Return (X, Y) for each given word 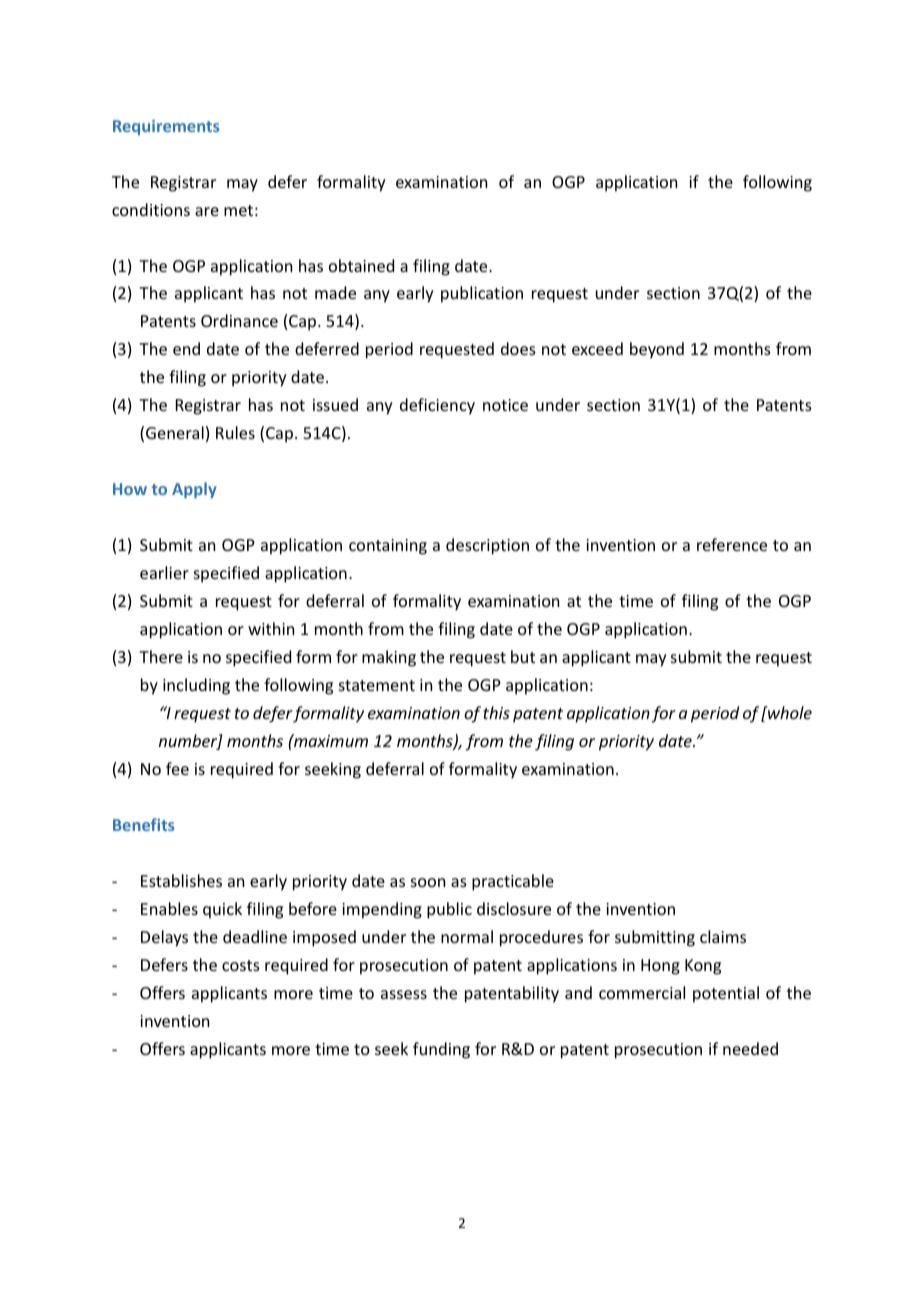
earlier (164, 572)
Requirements (166, 127)
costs (241, 965)
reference (732, 544)
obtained (361, 265)
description (487, 546)
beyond (657, 350)
